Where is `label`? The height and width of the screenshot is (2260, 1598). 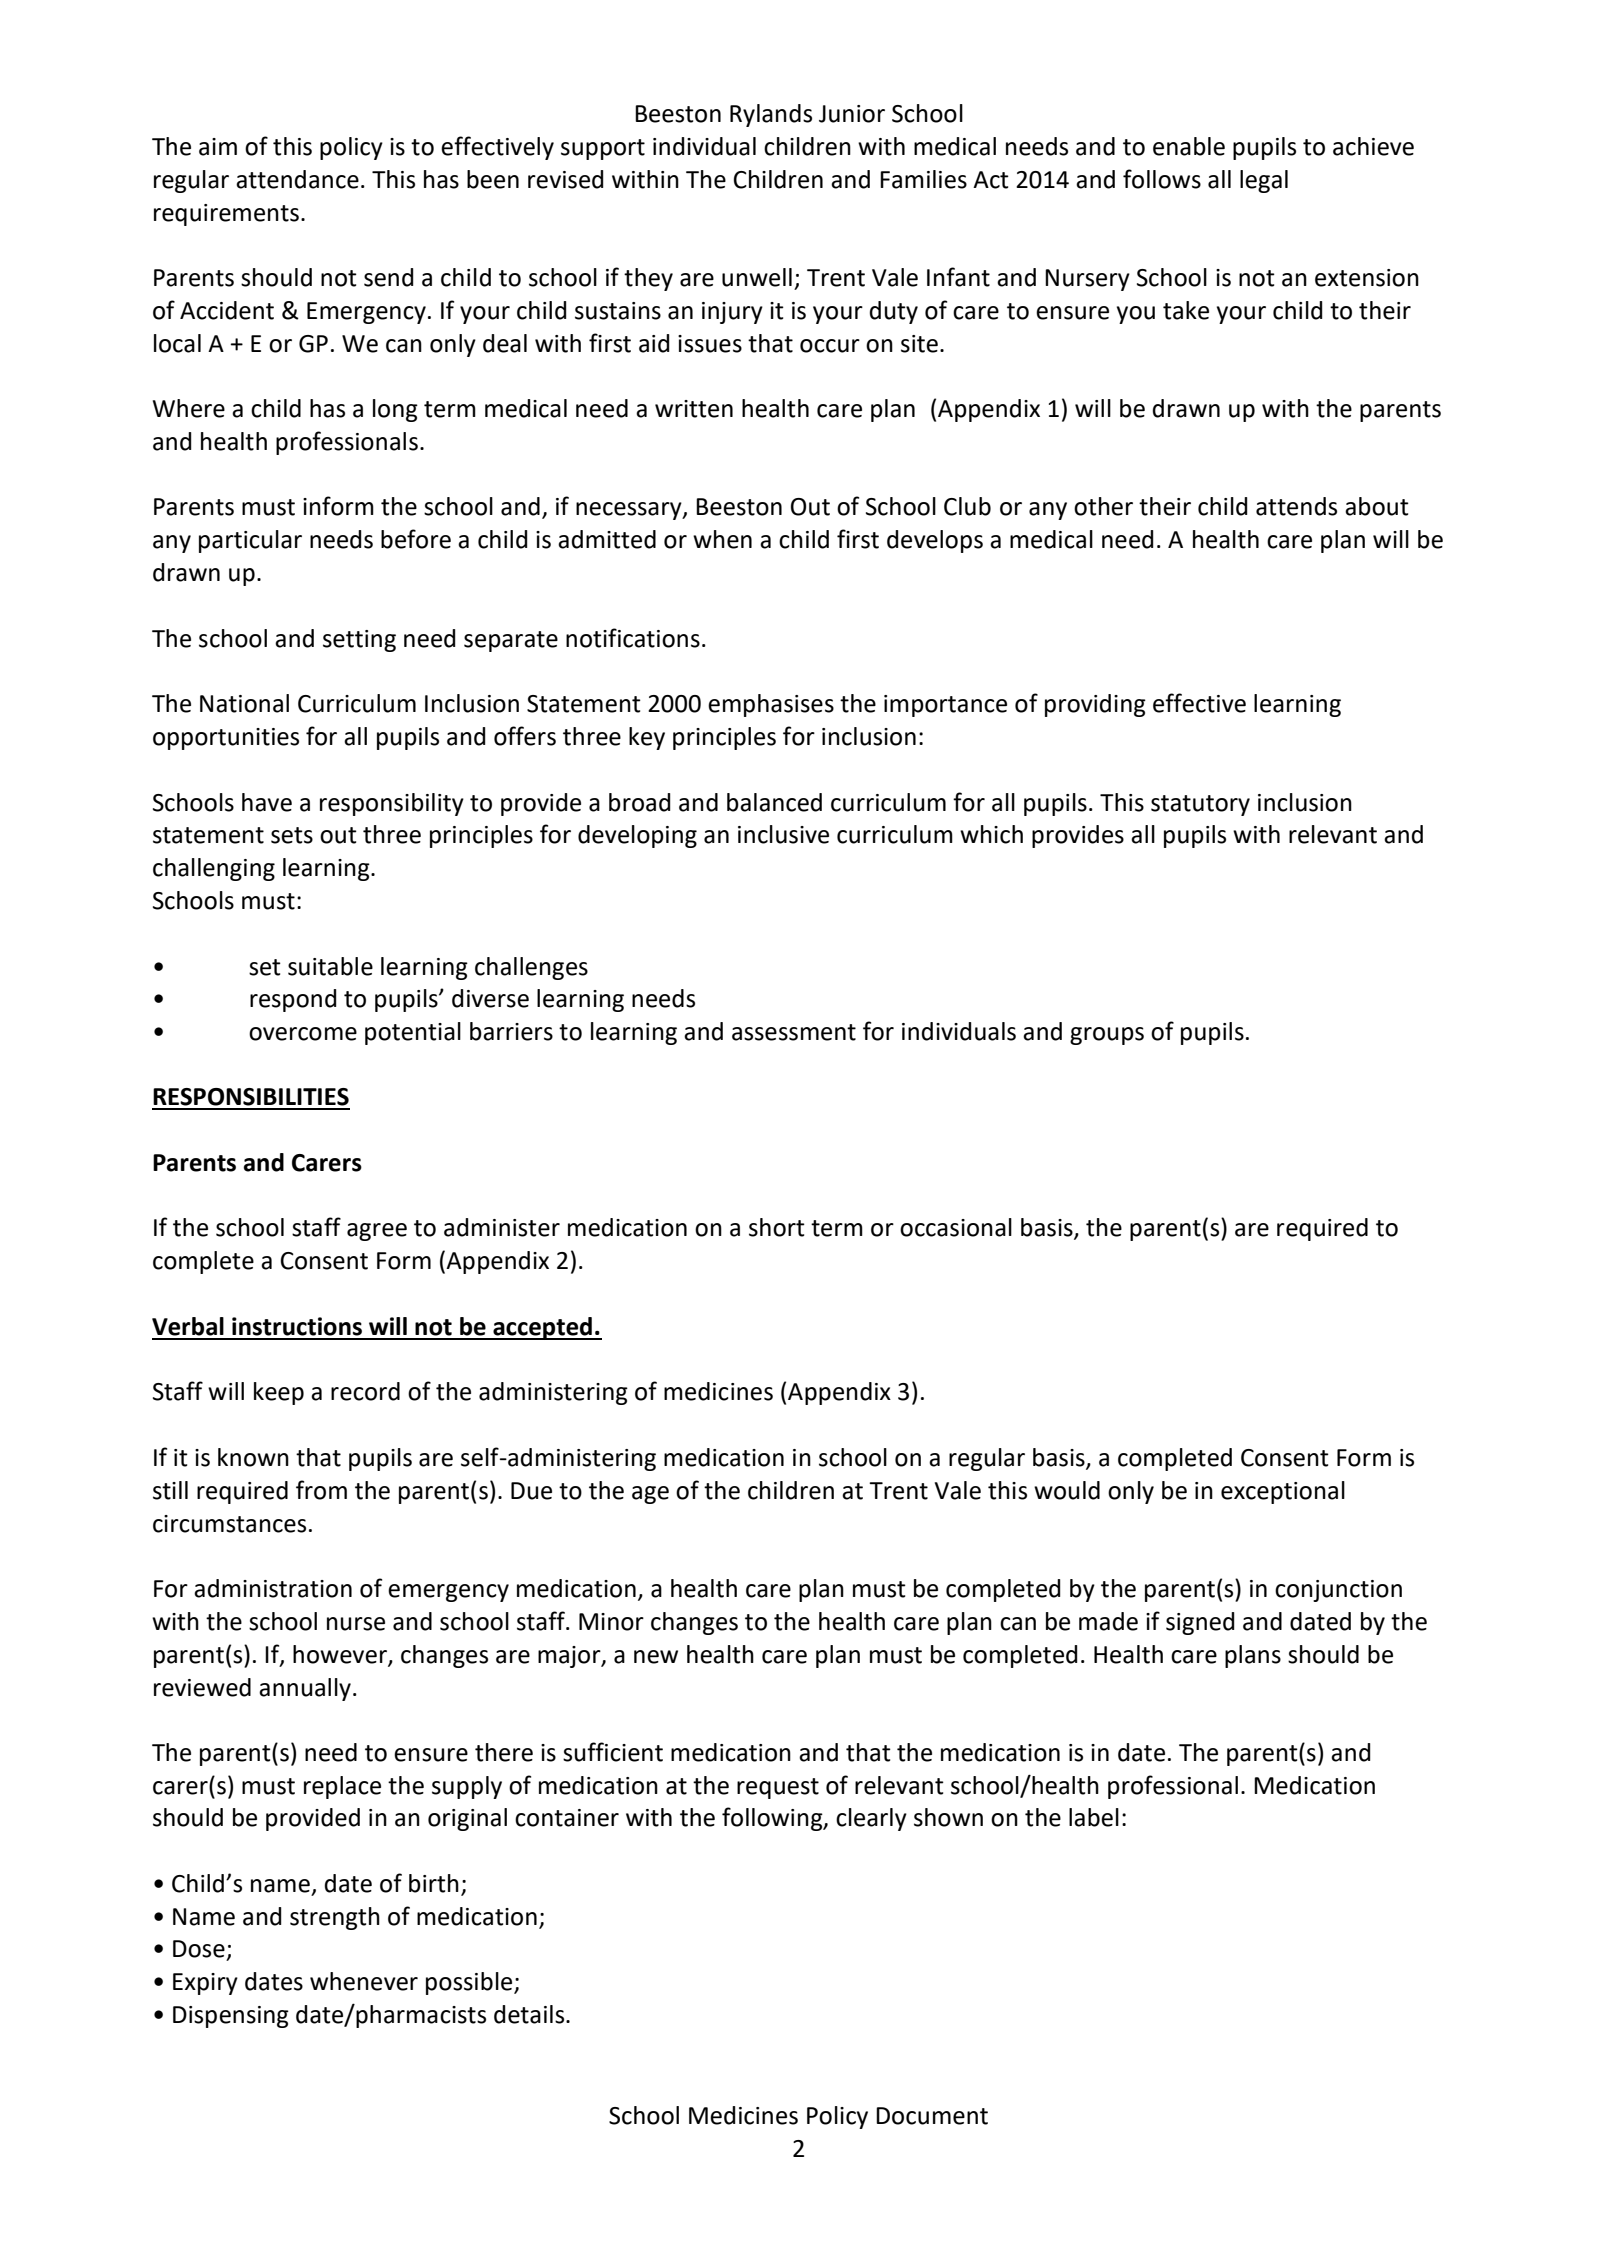
label is located at coordinates (1094, 1817).
